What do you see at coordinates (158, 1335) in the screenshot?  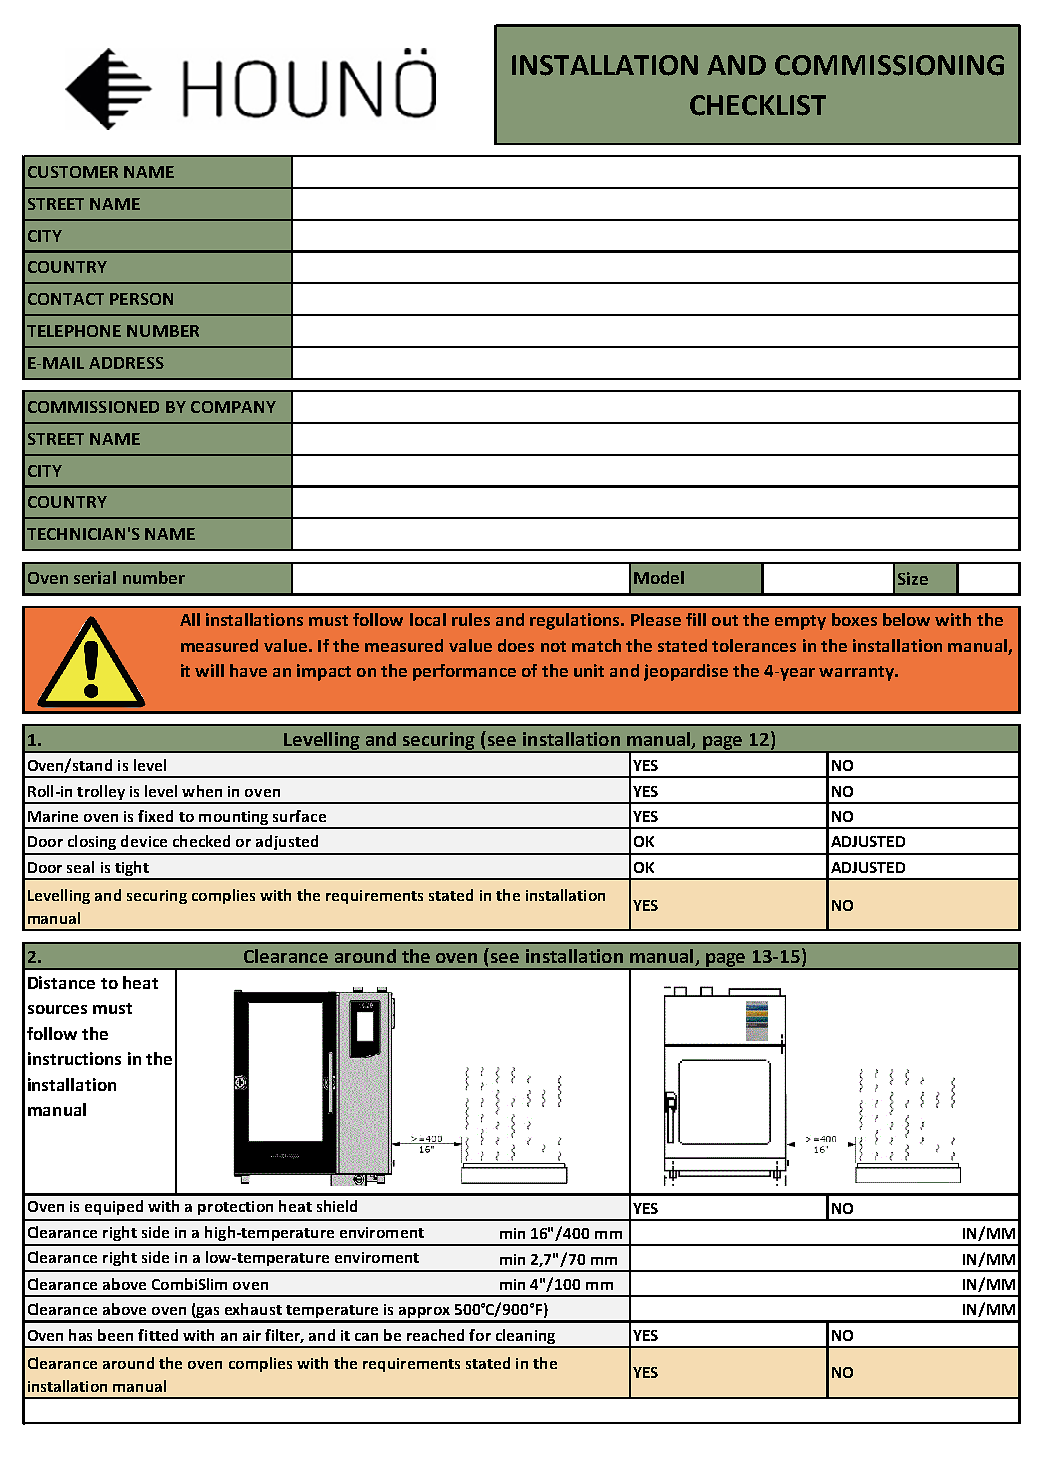 I see `fitted` at bounding box center [158, 1335].
